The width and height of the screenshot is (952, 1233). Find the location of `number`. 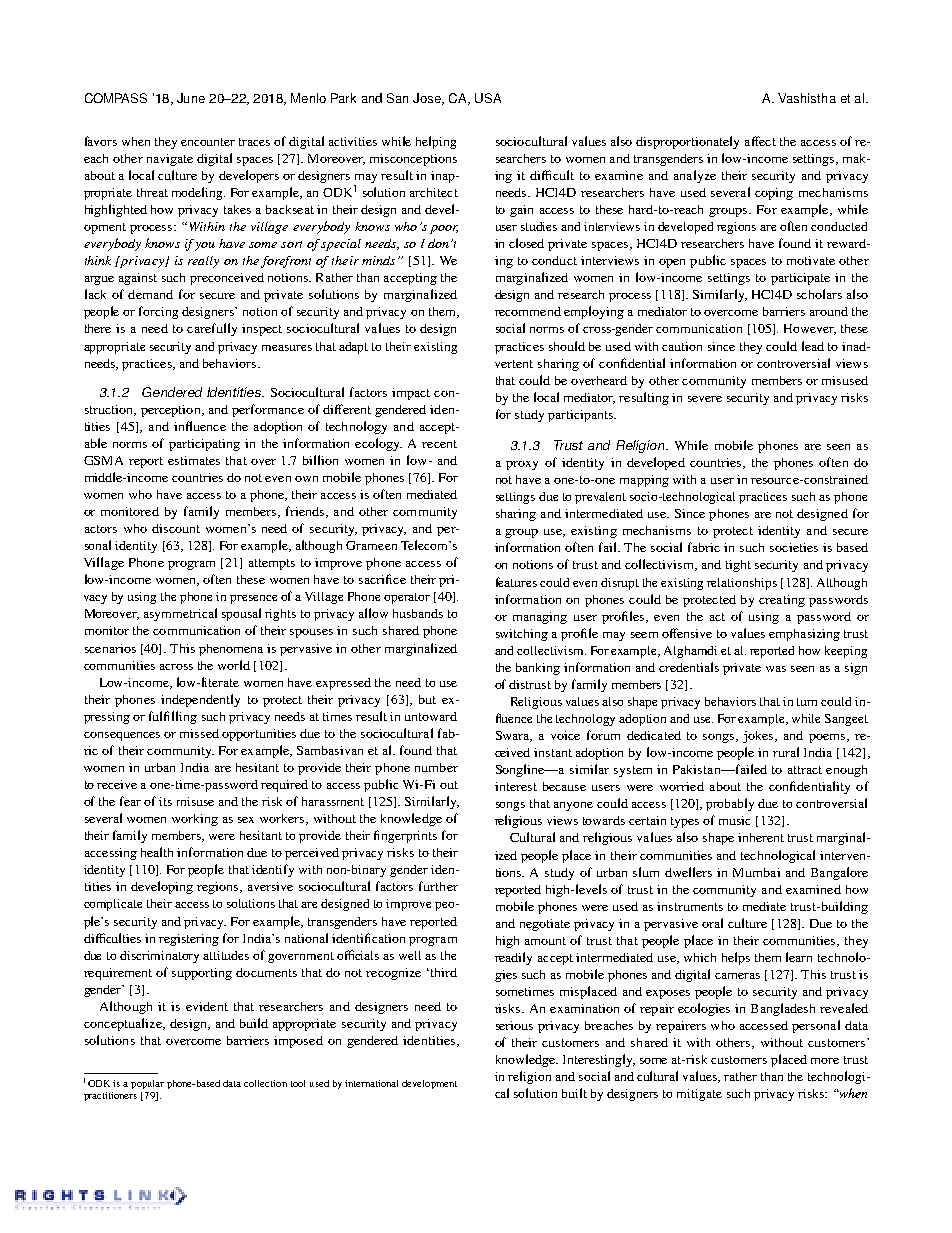

number is located at coordinates (436, 767).
